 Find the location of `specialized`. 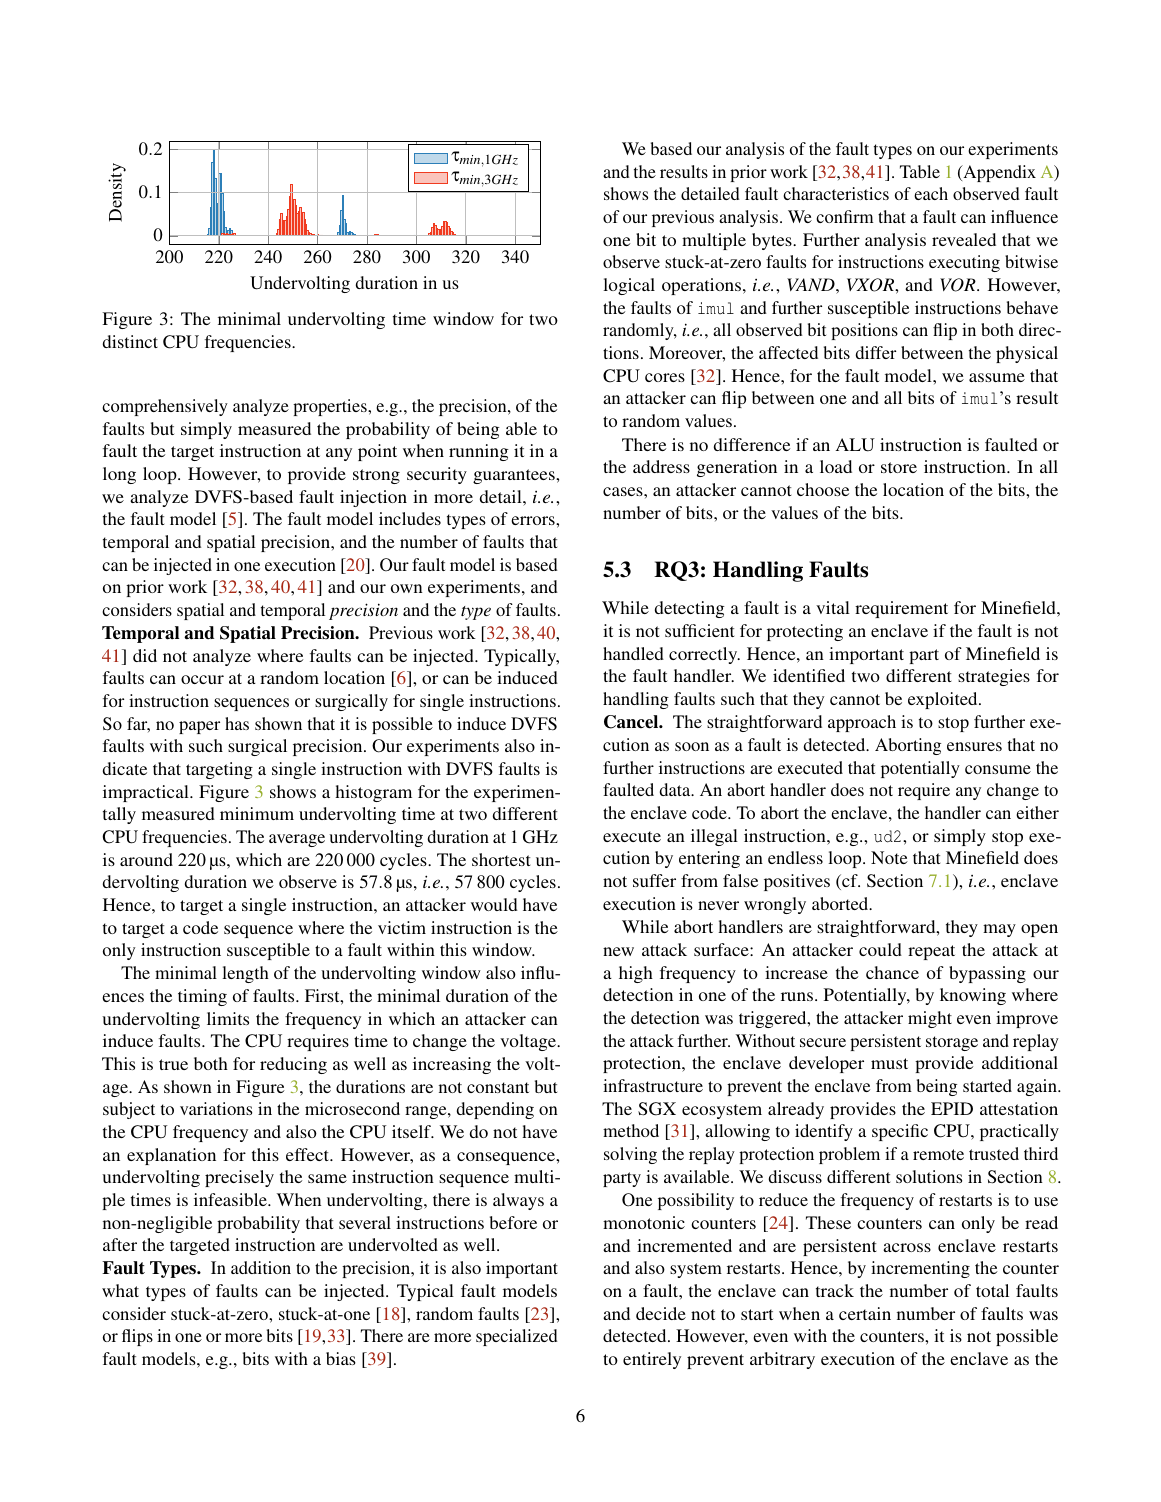

specialized is located at coordinates (516, 1337).
